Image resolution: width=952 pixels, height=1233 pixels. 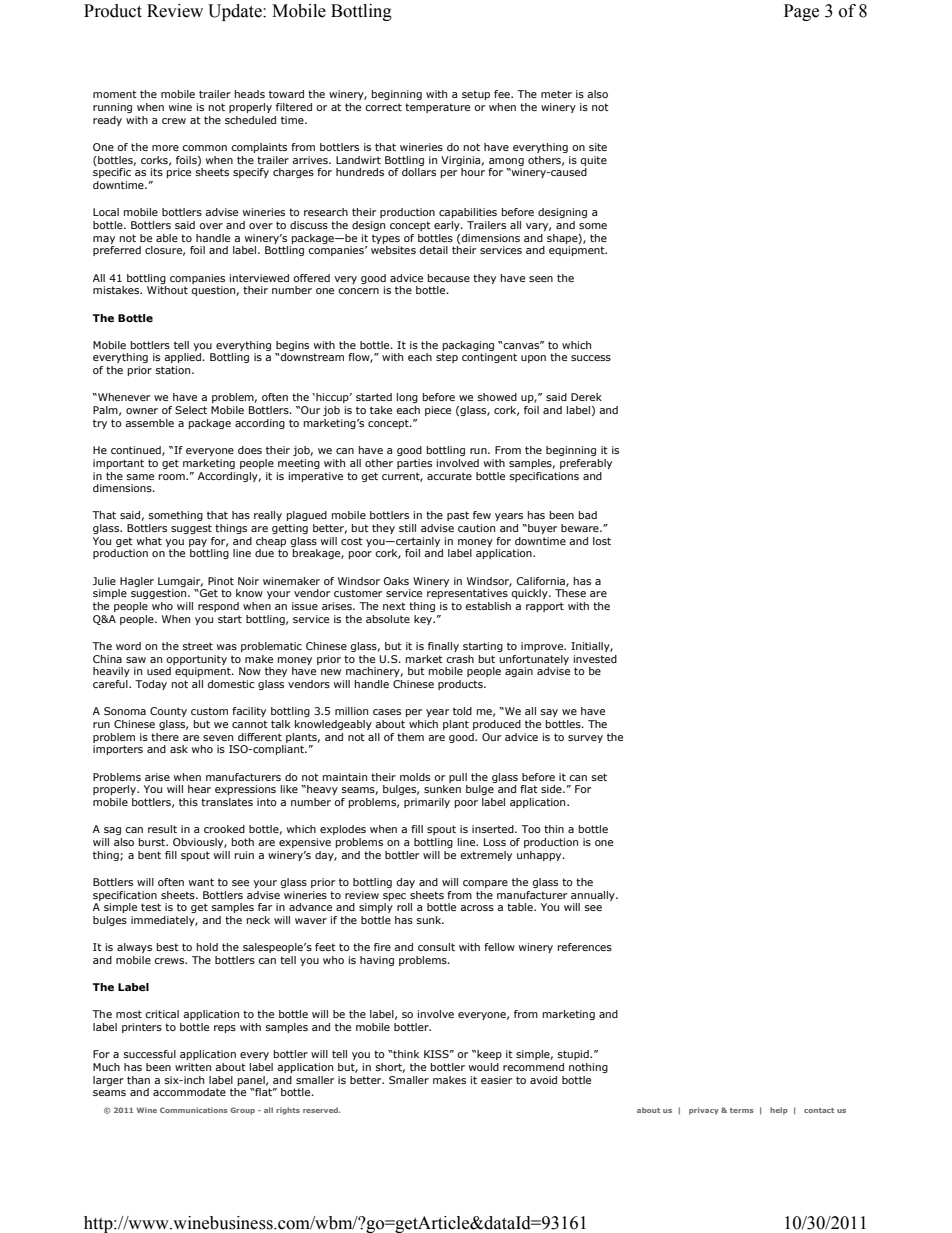 What do you see at coordinates (467, 594) in the screenshot?
I see `representatives` at bounding box center [467, 594].
